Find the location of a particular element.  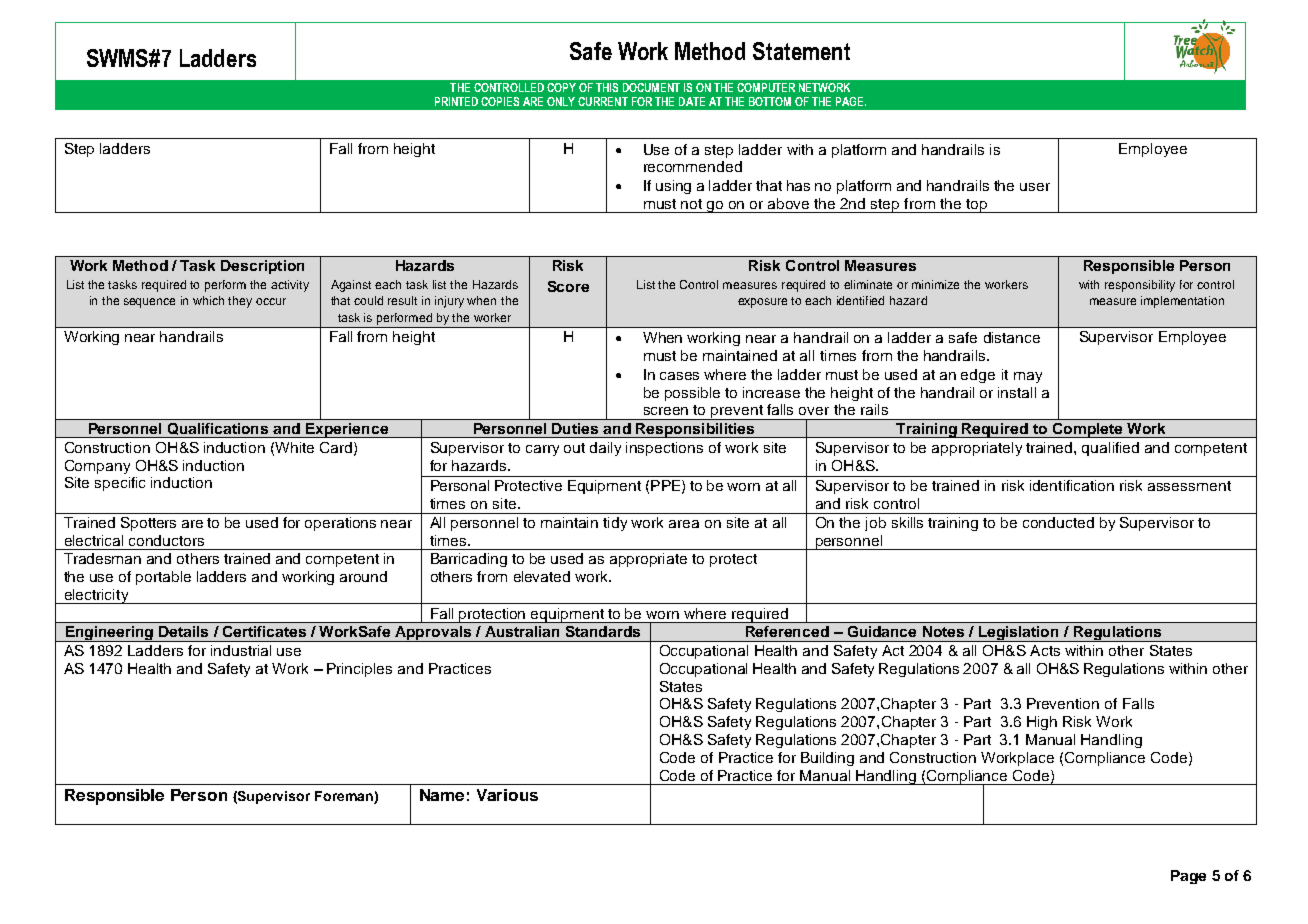

screen is located at coordinates (666, 411).
